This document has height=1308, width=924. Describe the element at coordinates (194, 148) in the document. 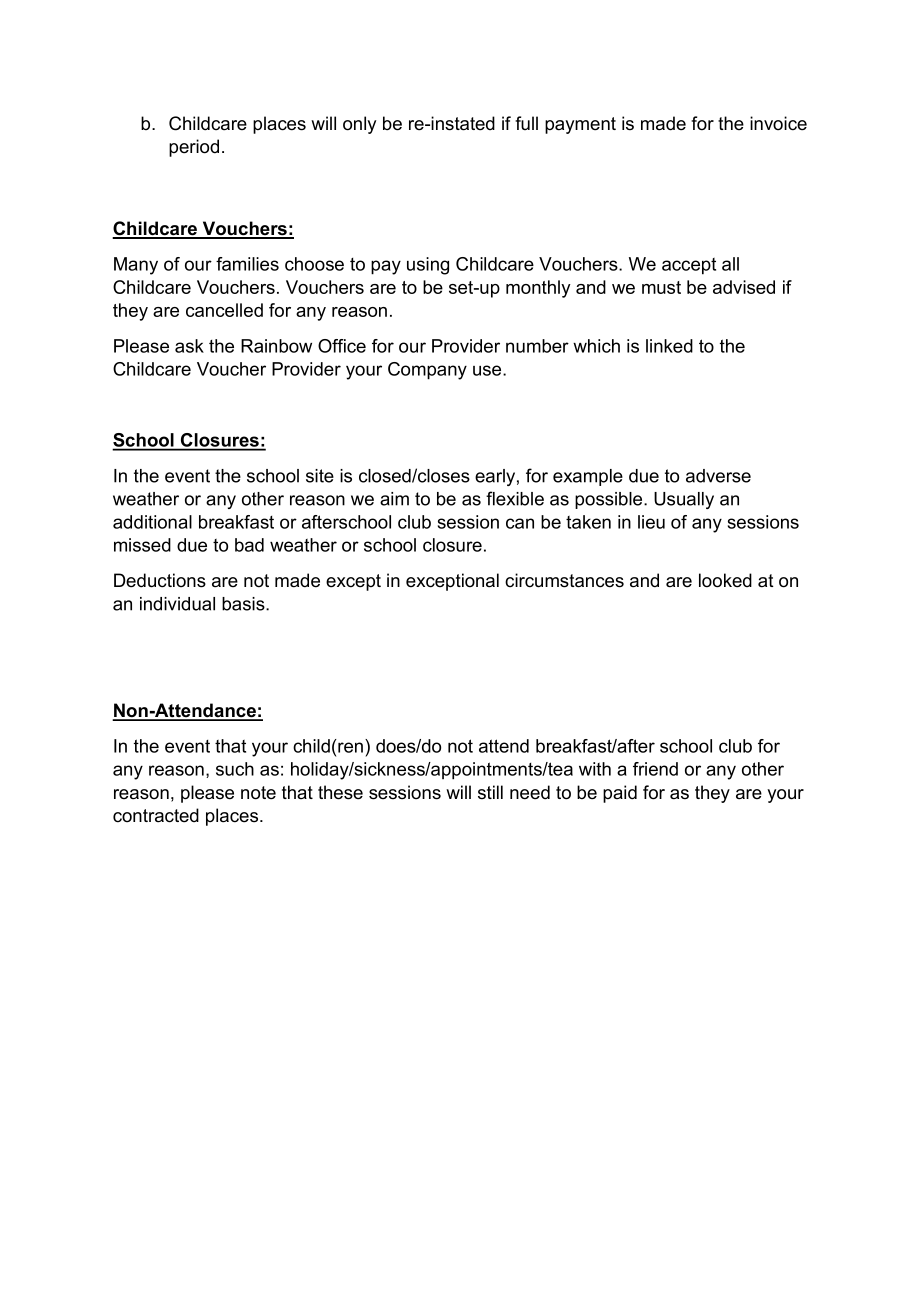

I see `period` at that location.
